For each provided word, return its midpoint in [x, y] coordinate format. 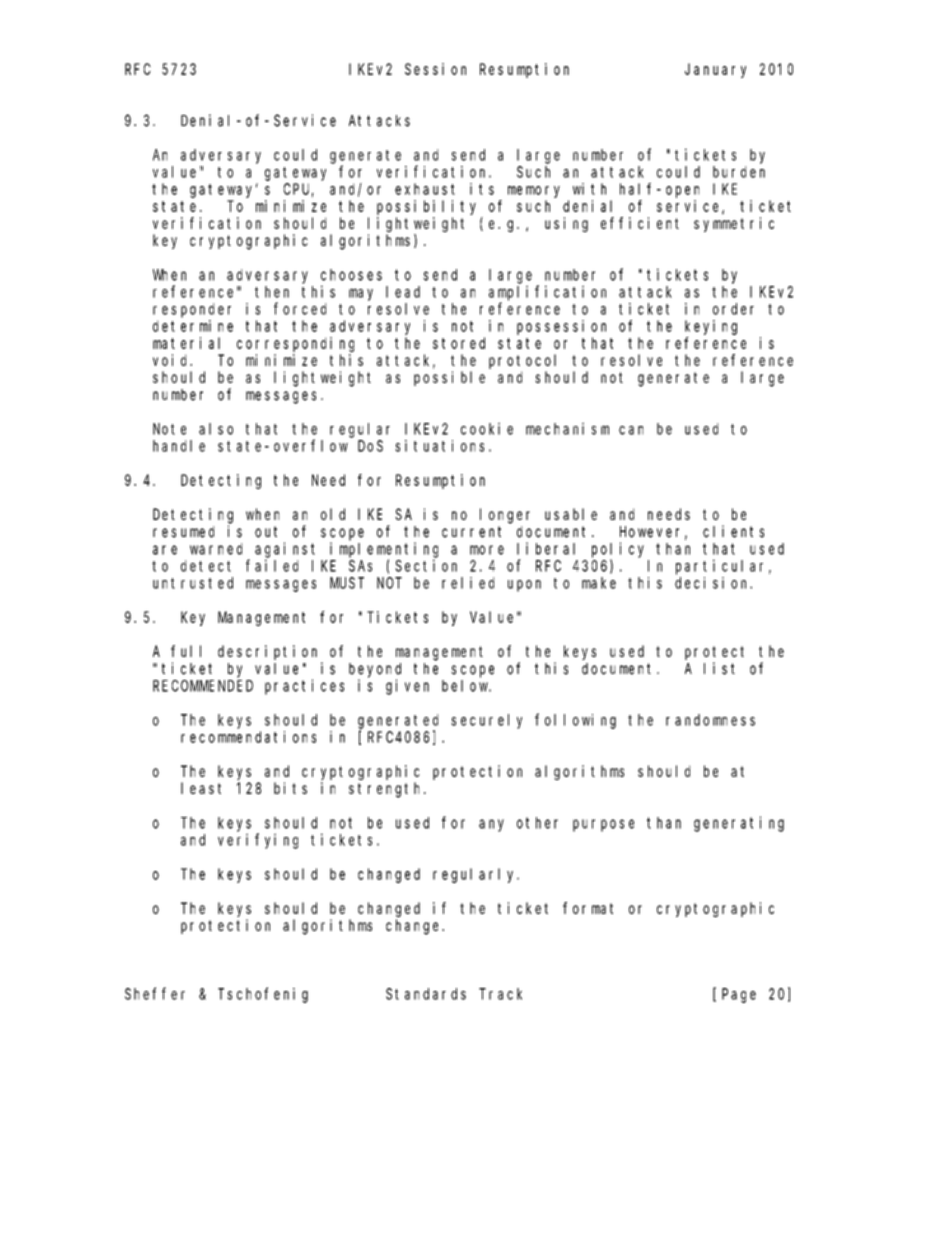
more [487, 550]
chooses [351, 275]
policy [618, 550]
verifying [258, 841]
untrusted [193, 583]
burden [739, 172]
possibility [426, 207]
